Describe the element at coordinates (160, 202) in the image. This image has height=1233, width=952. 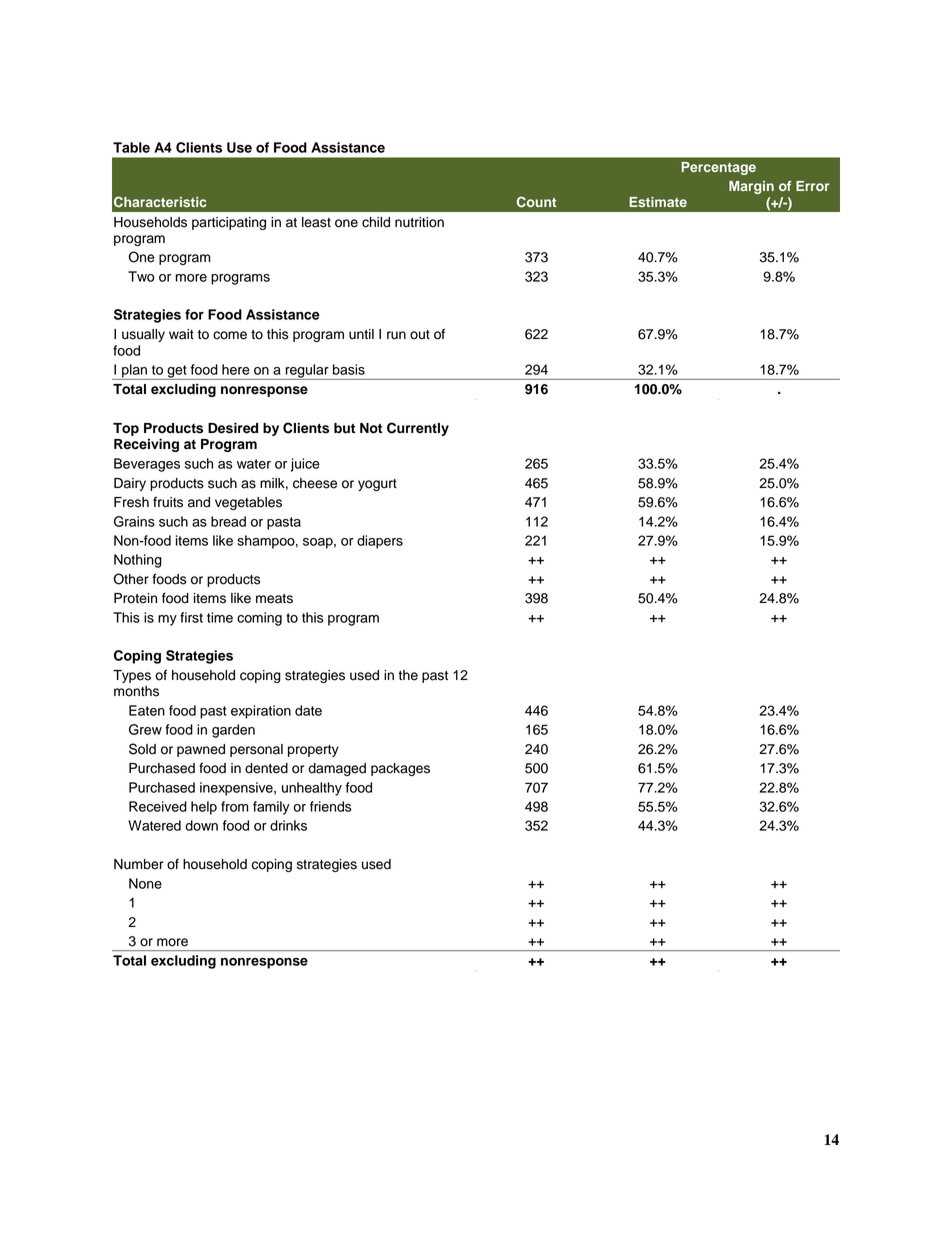
I see `Characteristic` at that location.
